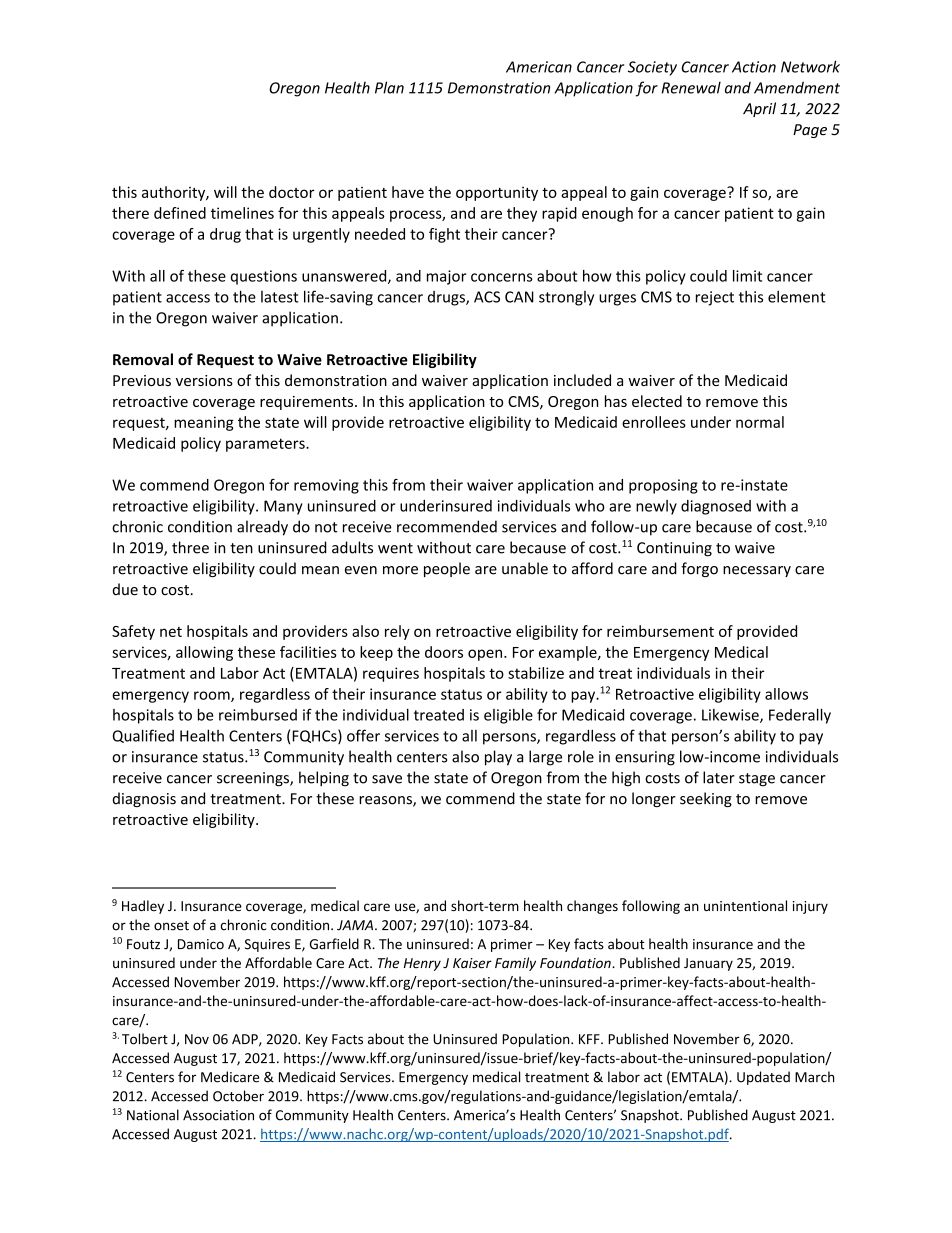  What do you see at coordinates (447, 569) in the image?
I see `people` at bounding box center [447, 569].
